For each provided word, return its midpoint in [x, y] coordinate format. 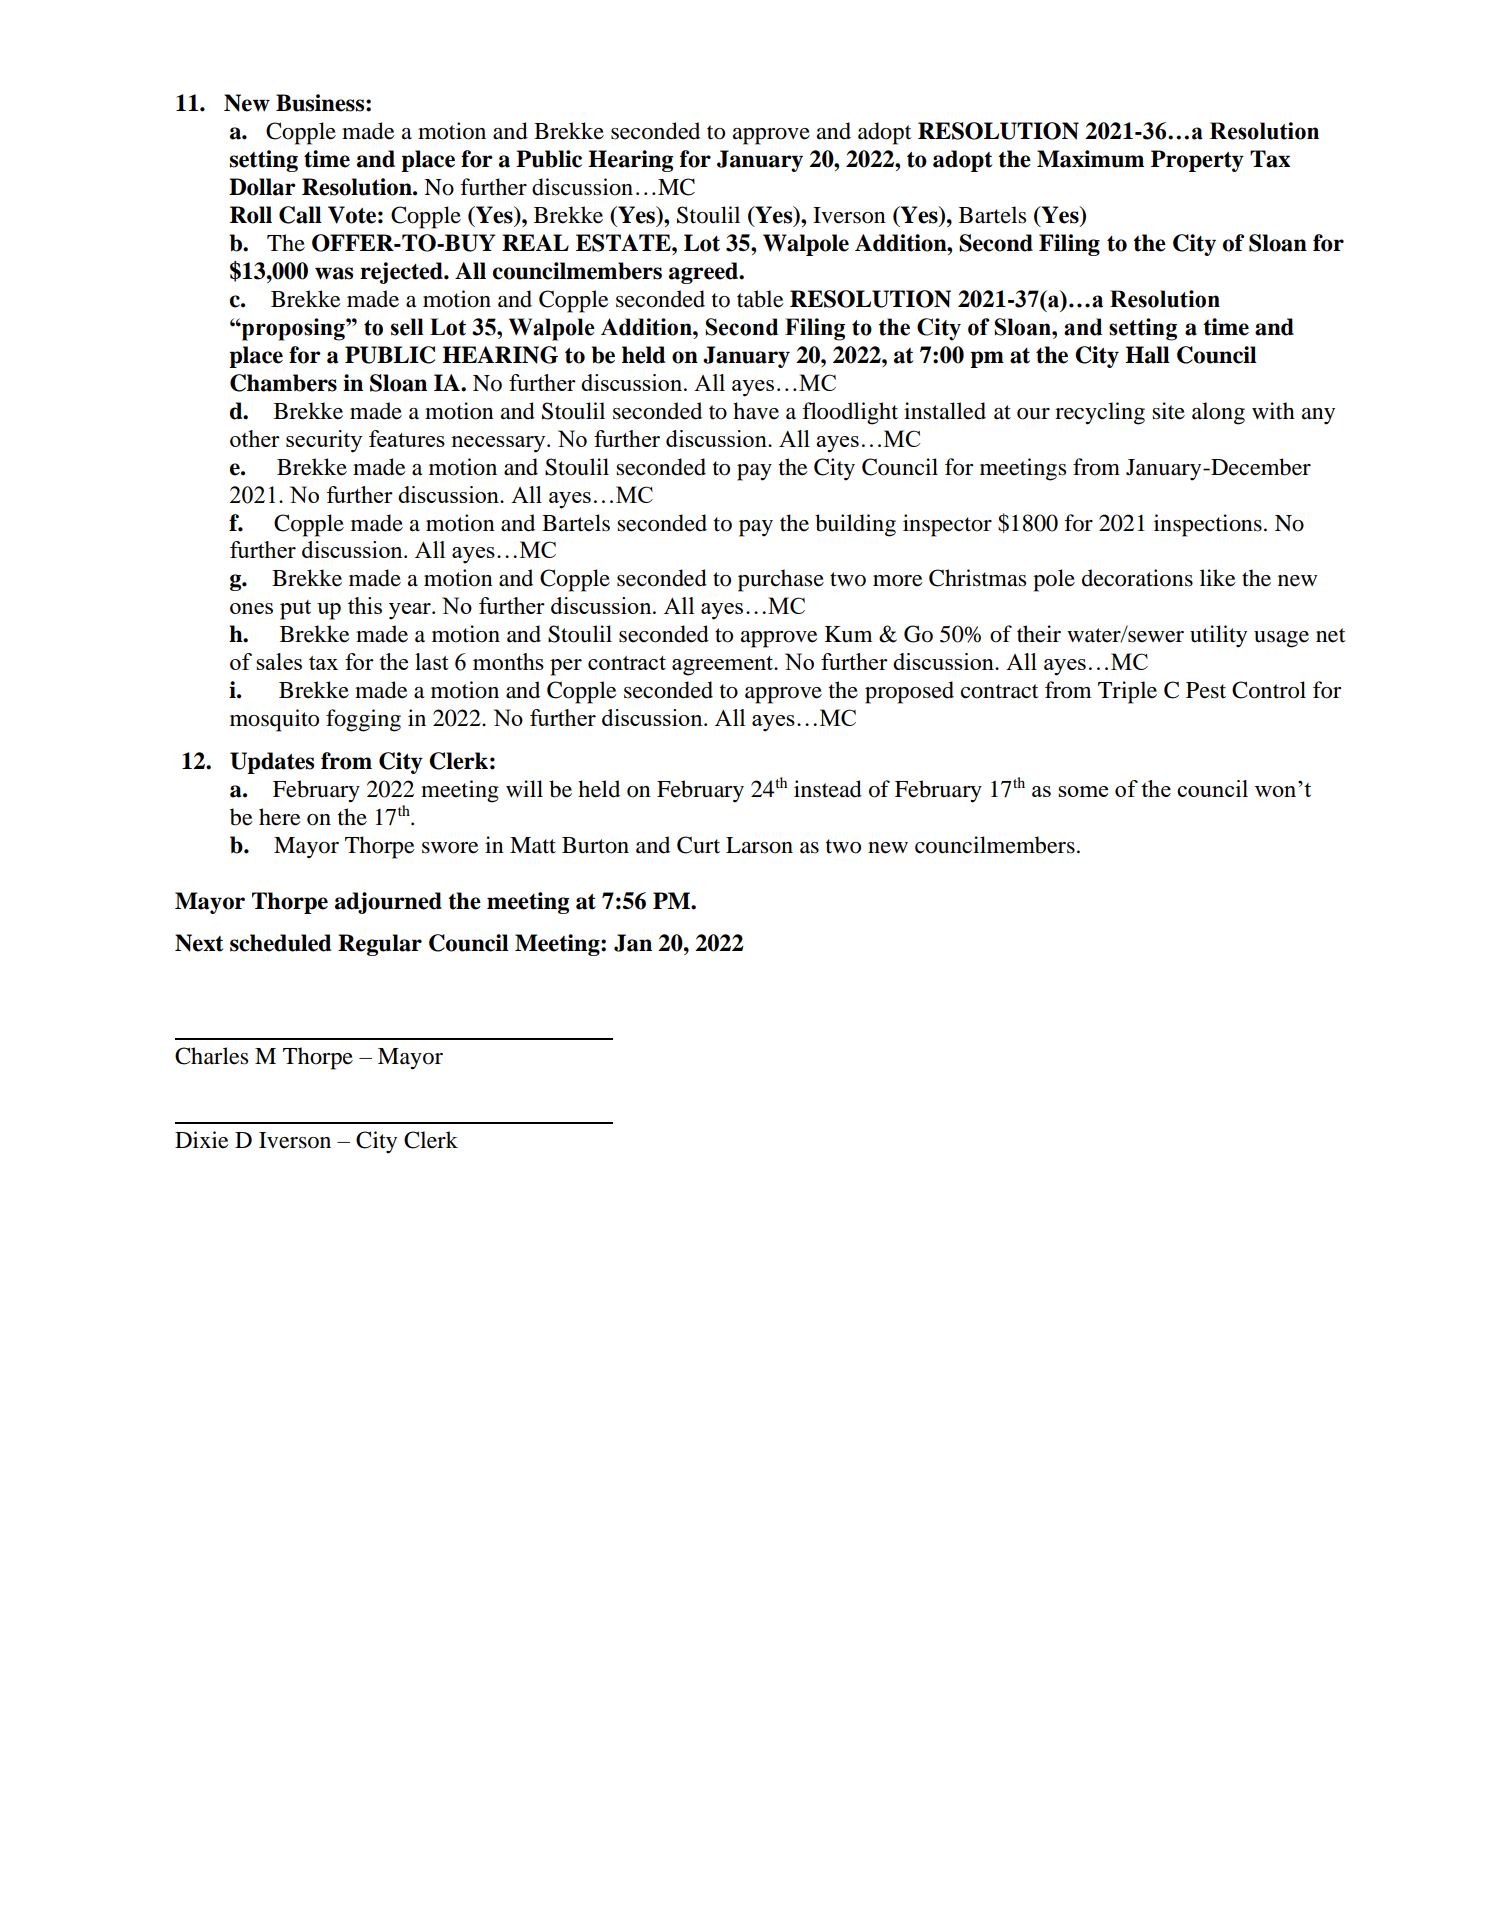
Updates [272, 763]
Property [1197, 161]
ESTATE [624, 243]
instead [828, 789]
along [1218, 413]
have [756, 411]
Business [321, 103]
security [324, 441]
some [1083, 791]
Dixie [202, 1140]
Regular [380, 945]
